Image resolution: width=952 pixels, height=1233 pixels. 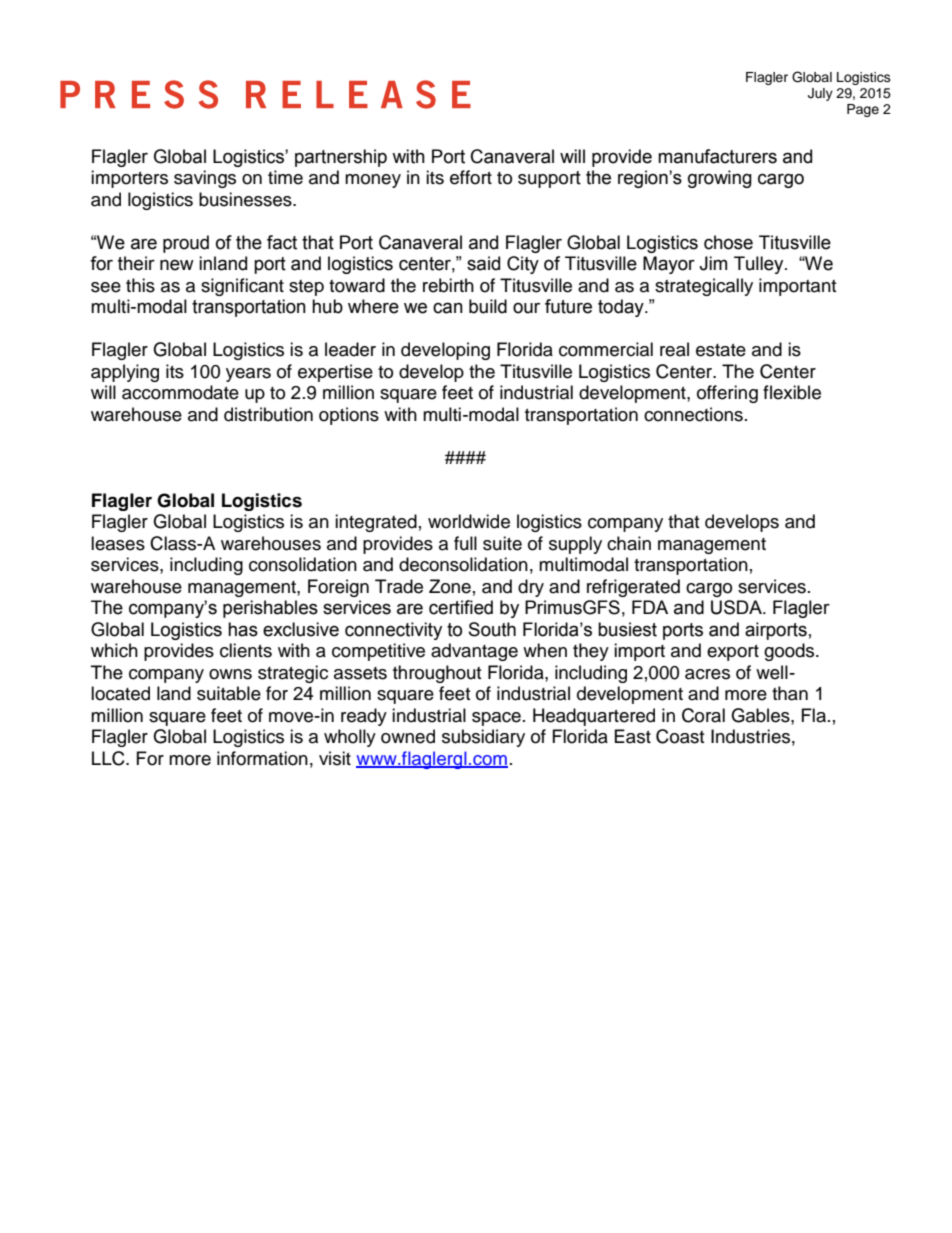 What do you see at coordinates (349, 416) in the document?
I see `options` at bounding box center [349, 416].
